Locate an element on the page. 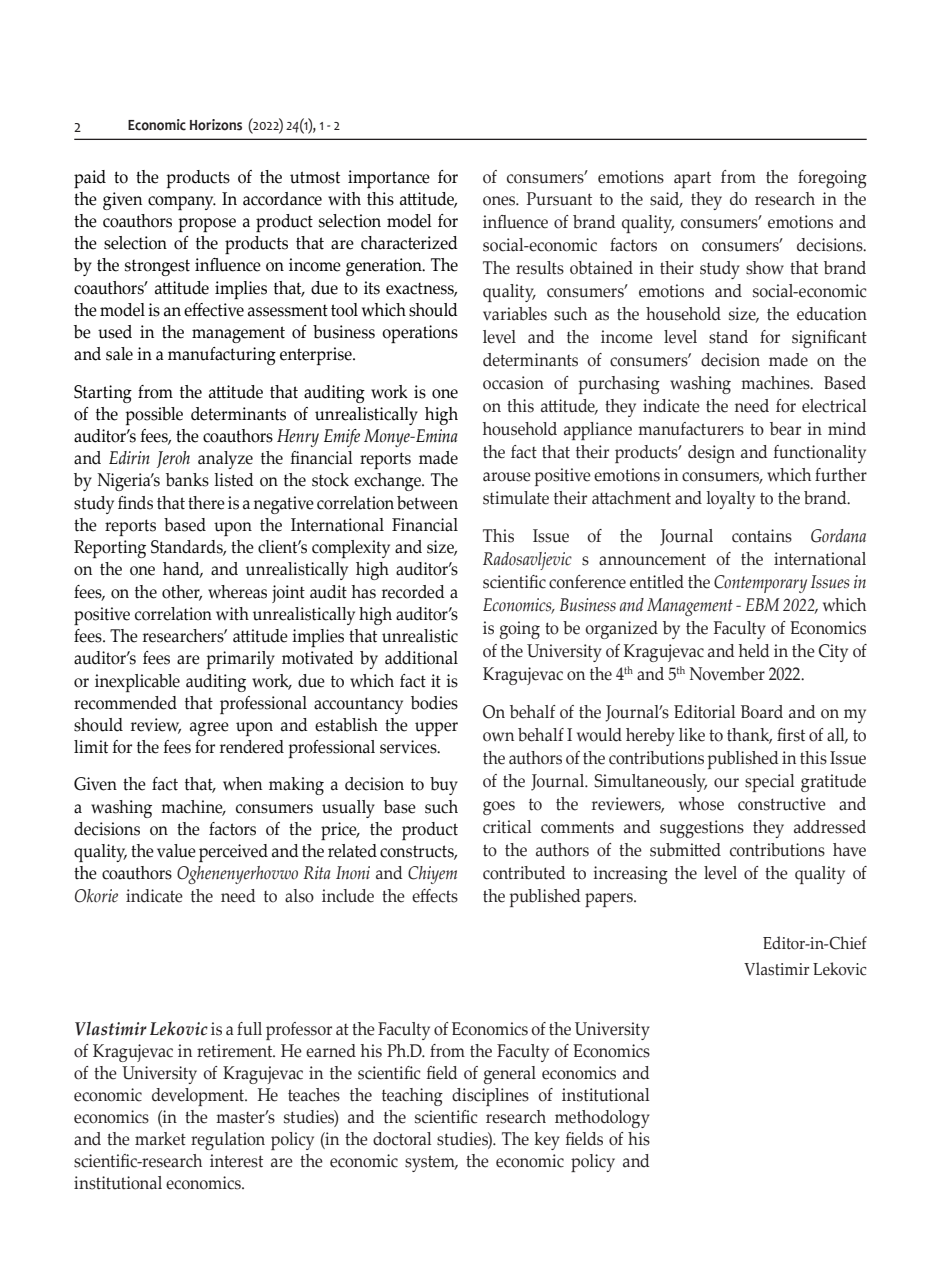 This document has height=1288, width=941. apart is located at coordinates (692, 179).
